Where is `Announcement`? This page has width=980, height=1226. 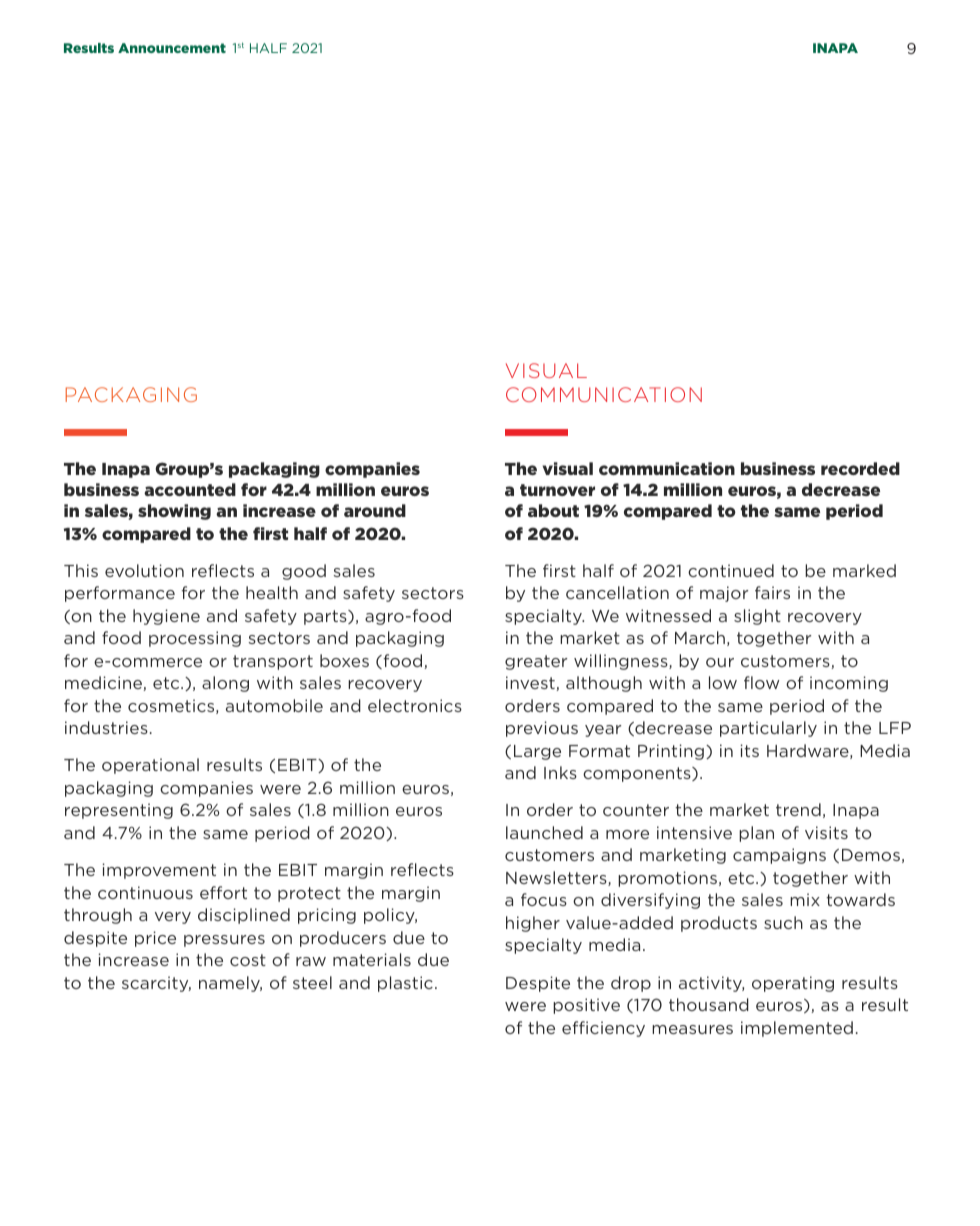 Announcement is located at coordinates (172, 48).
